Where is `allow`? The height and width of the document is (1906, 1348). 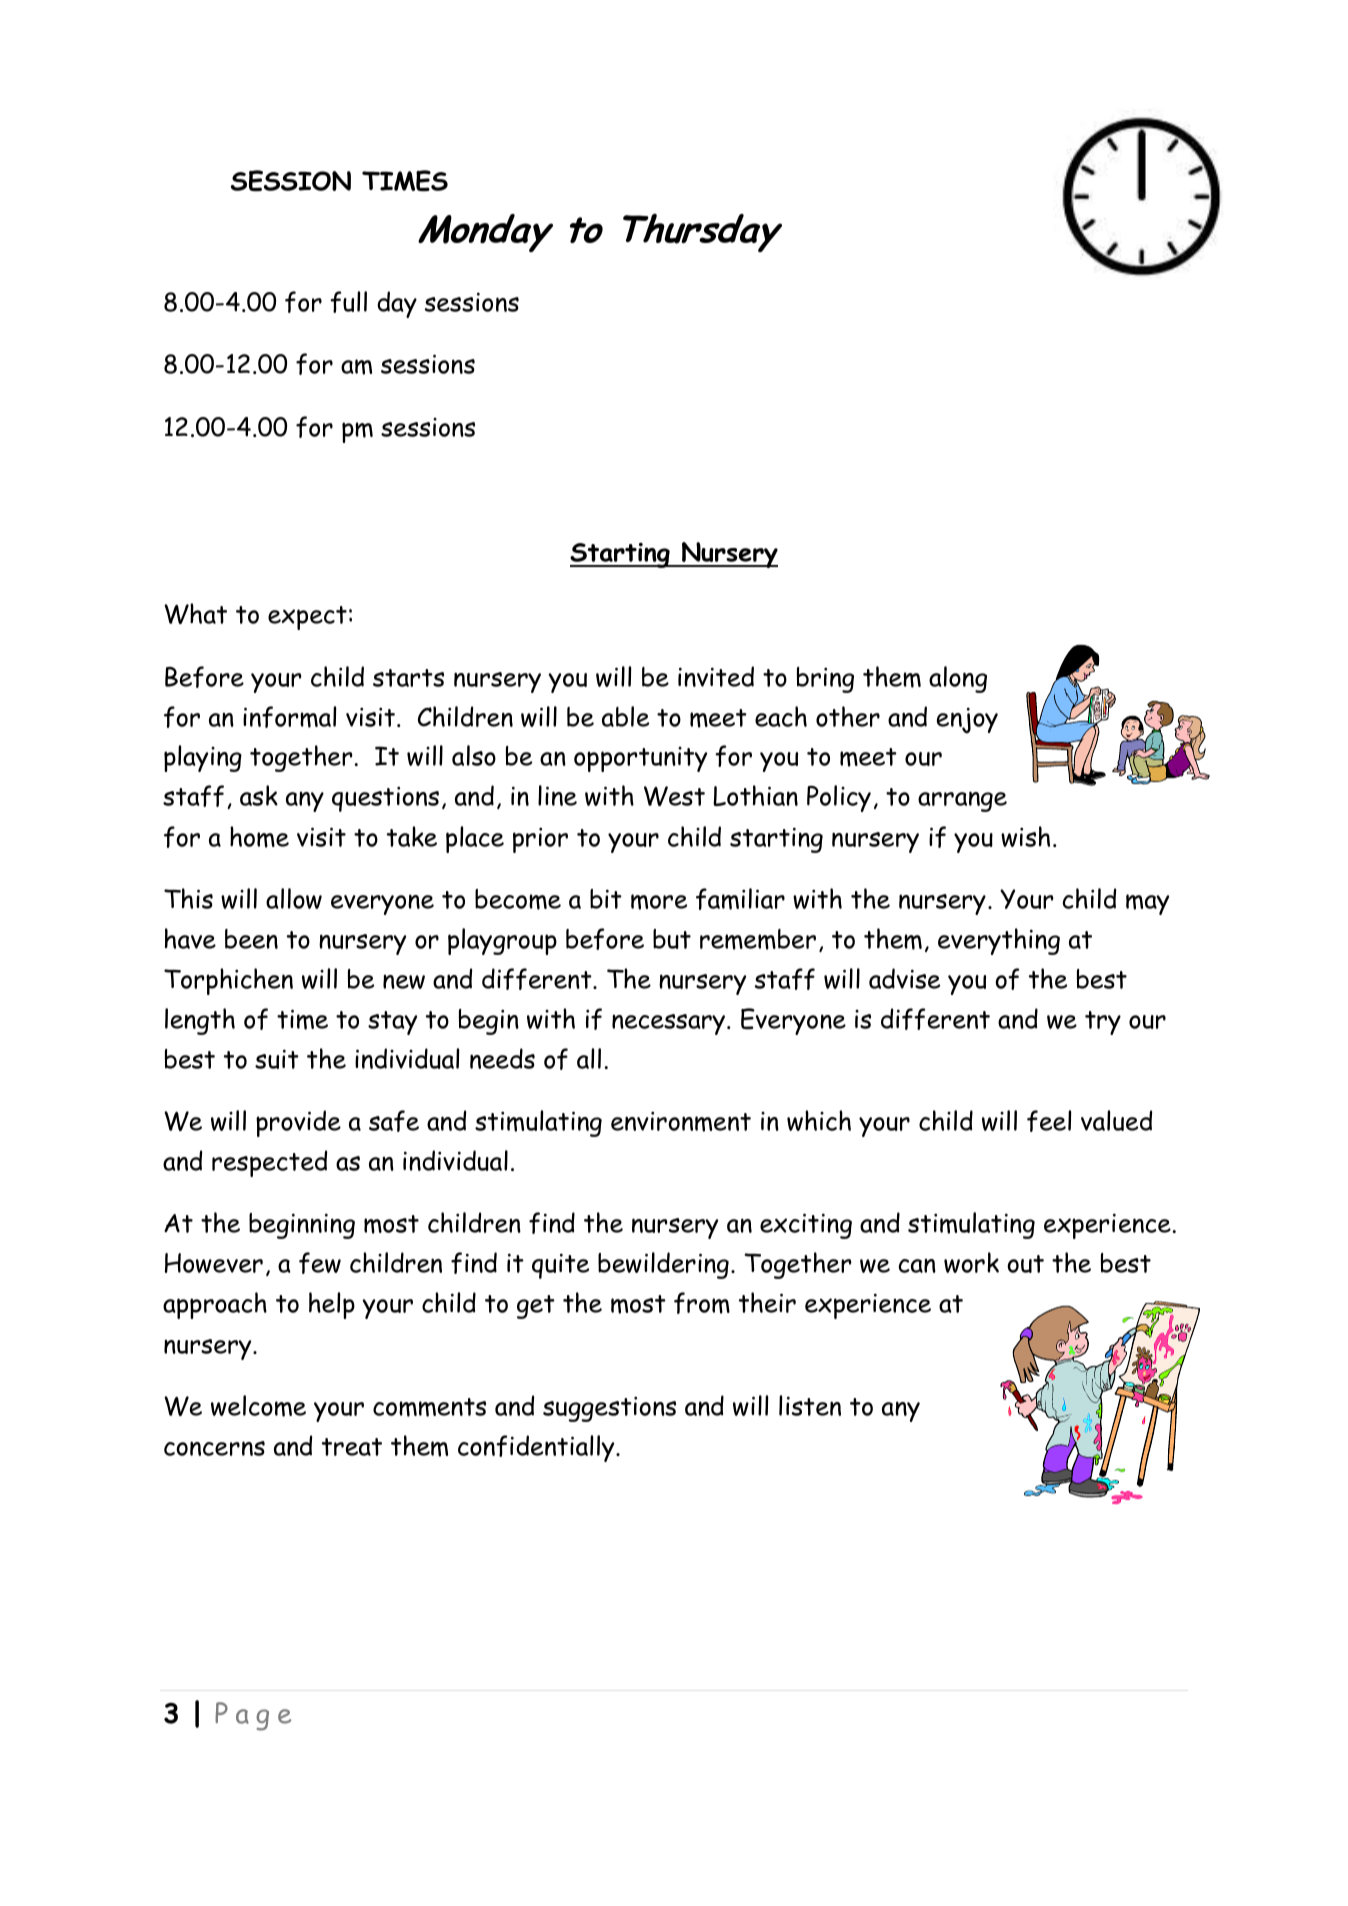
allow is located at coordinates (294, 898).
